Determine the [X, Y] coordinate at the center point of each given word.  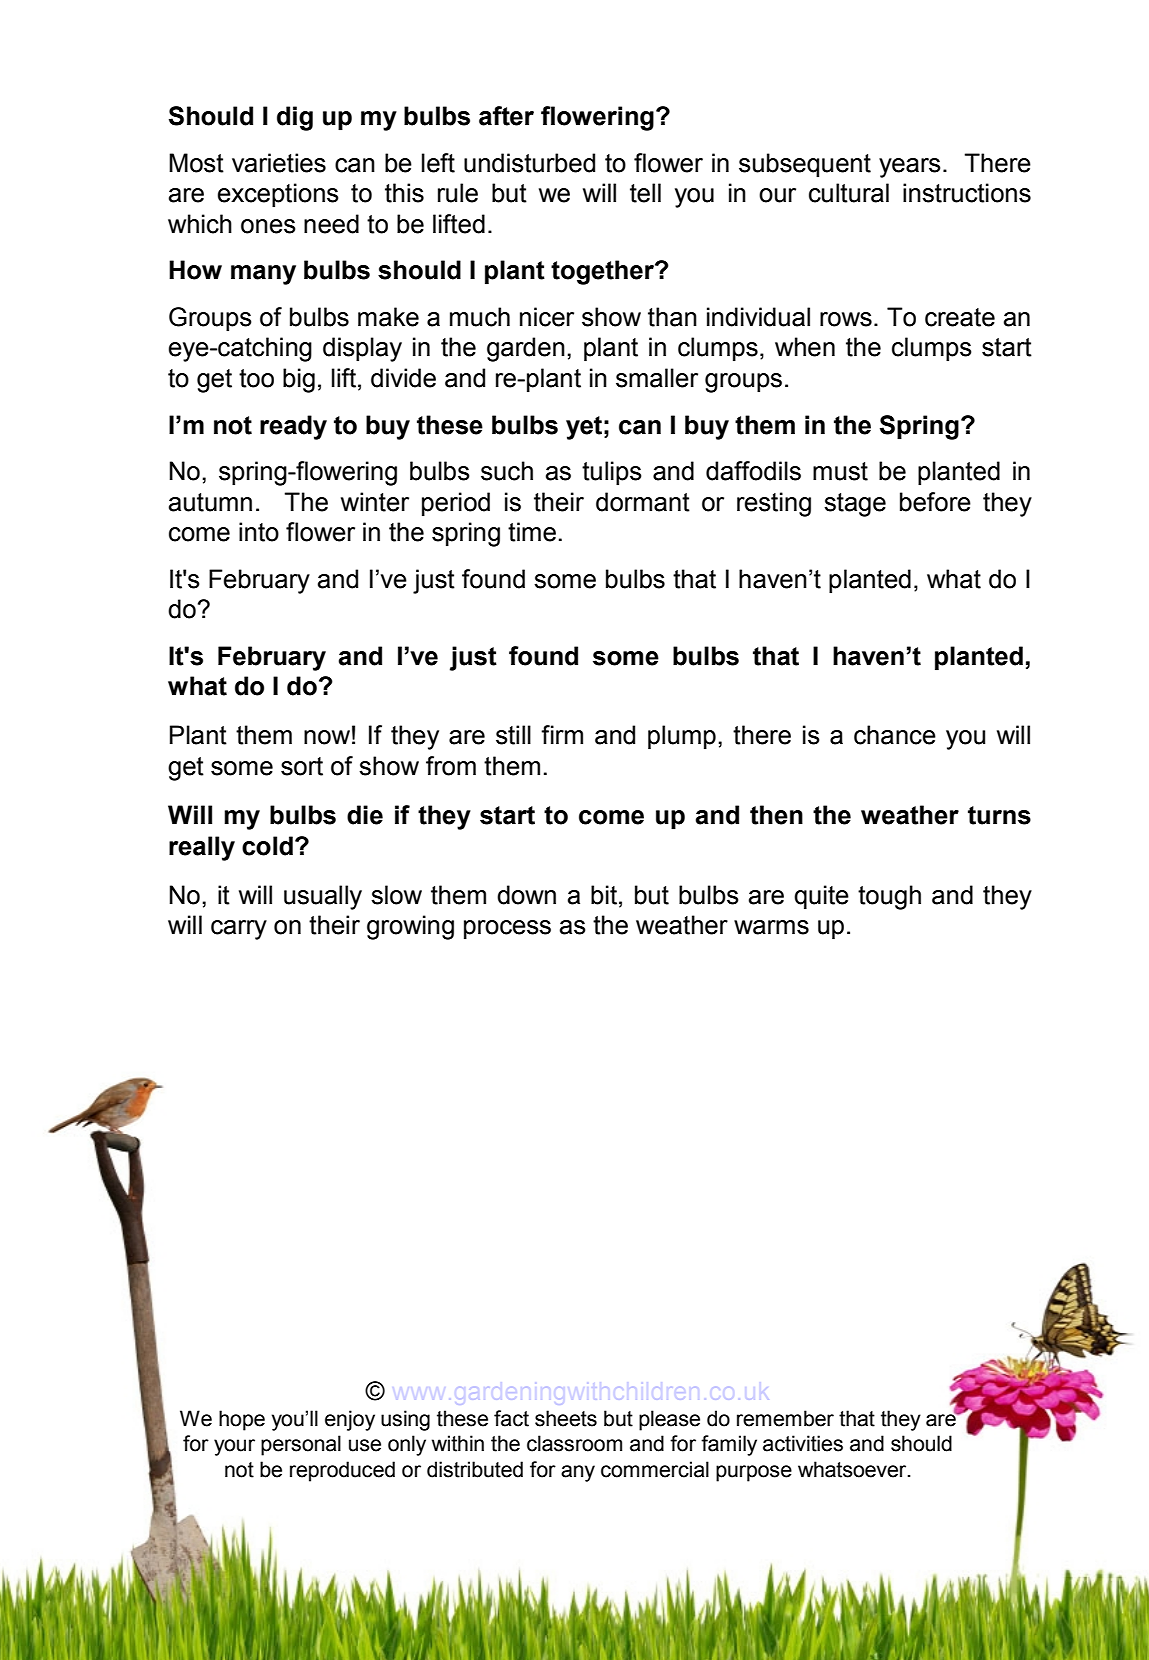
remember [785, 1418]
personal [301, 1445]
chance [895, 735]
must [840, 471]
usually [323, 897]
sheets [566, 1418]
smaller [657, 378]
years [910, 168]
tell [645, 193]
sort [302, 766]
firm [562, 734]
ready [293, 427]
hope [242, 1420]
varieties [279, 163]
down [526, 895]
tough [889, 897]
